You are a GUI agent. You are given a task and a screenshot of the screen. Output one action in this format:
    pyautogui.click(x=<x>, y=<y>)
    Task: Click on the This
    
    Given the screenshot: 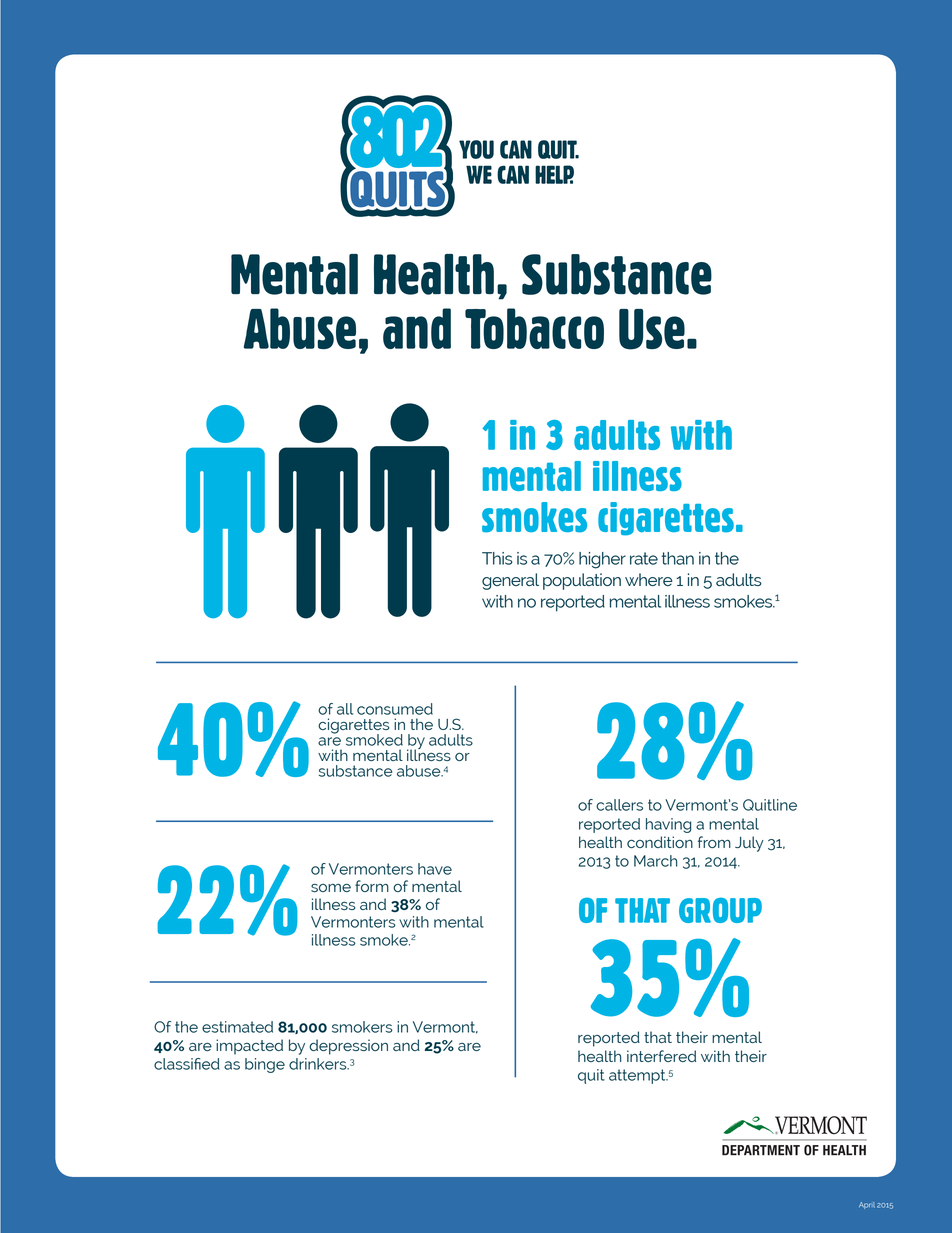 What is the action you would take?
    pyautogui.click(x=497, y=558)
